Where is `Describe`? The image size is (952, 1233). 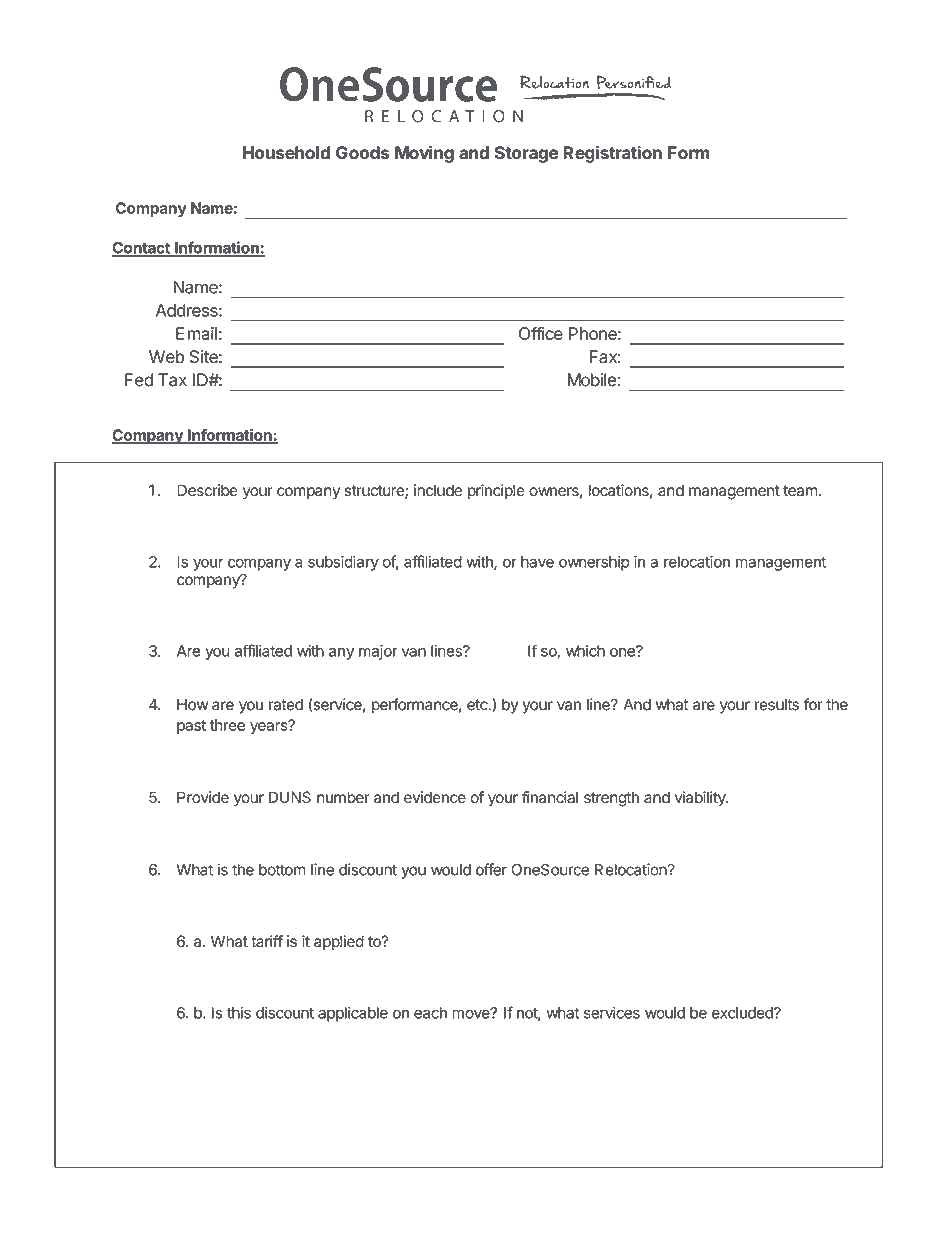 Describe is located at coordinates (207, 490).
